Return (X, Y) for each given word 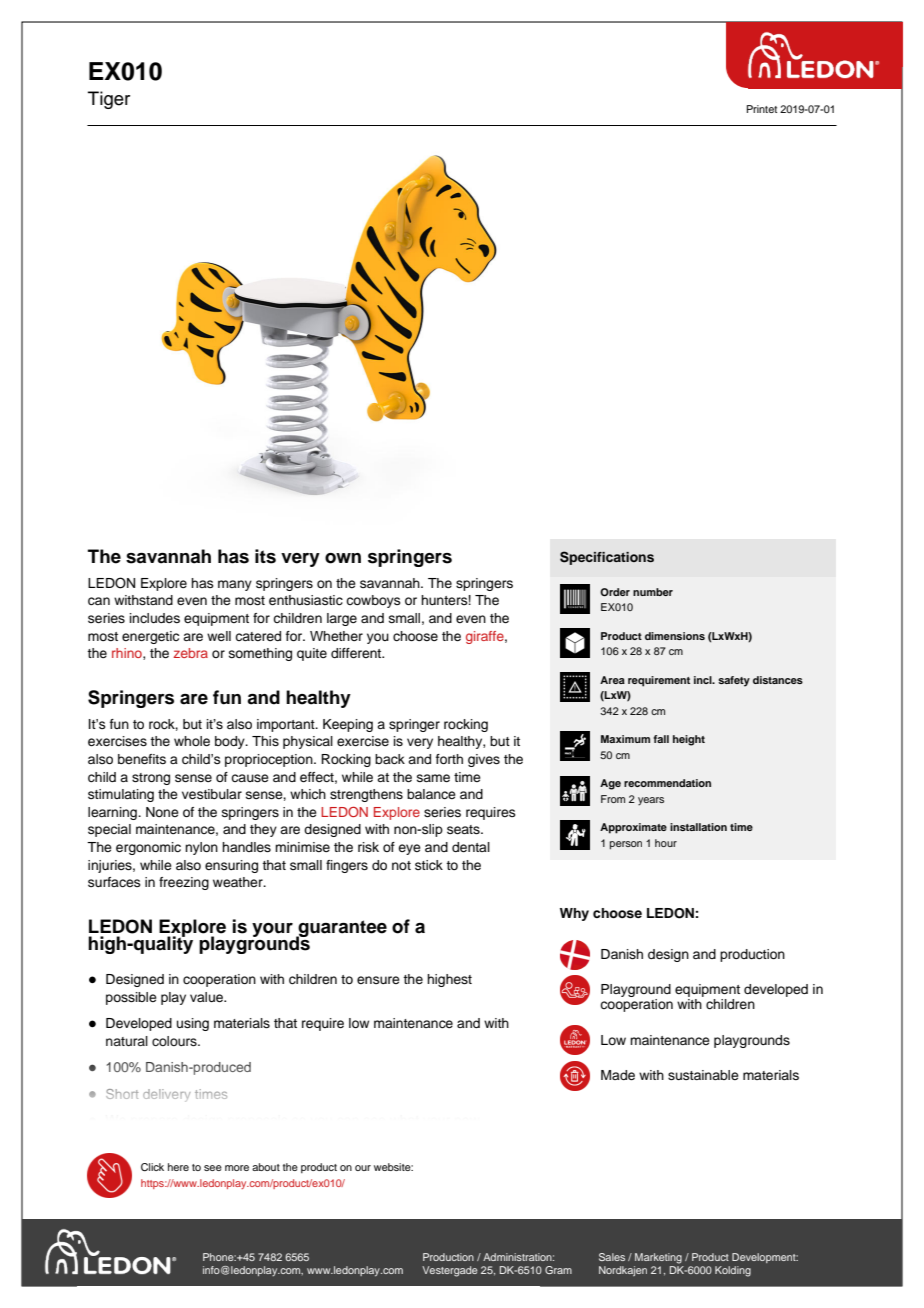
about (266, 1167)
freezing (184, 883)
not (401, 865)
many (235, 585)
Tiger (109, 100)
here (178, 1167)
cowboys (373, 601)
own (343, 558)
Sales (612, 1257)
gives (484, 760)
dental (471, 847)
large (342, 619)
